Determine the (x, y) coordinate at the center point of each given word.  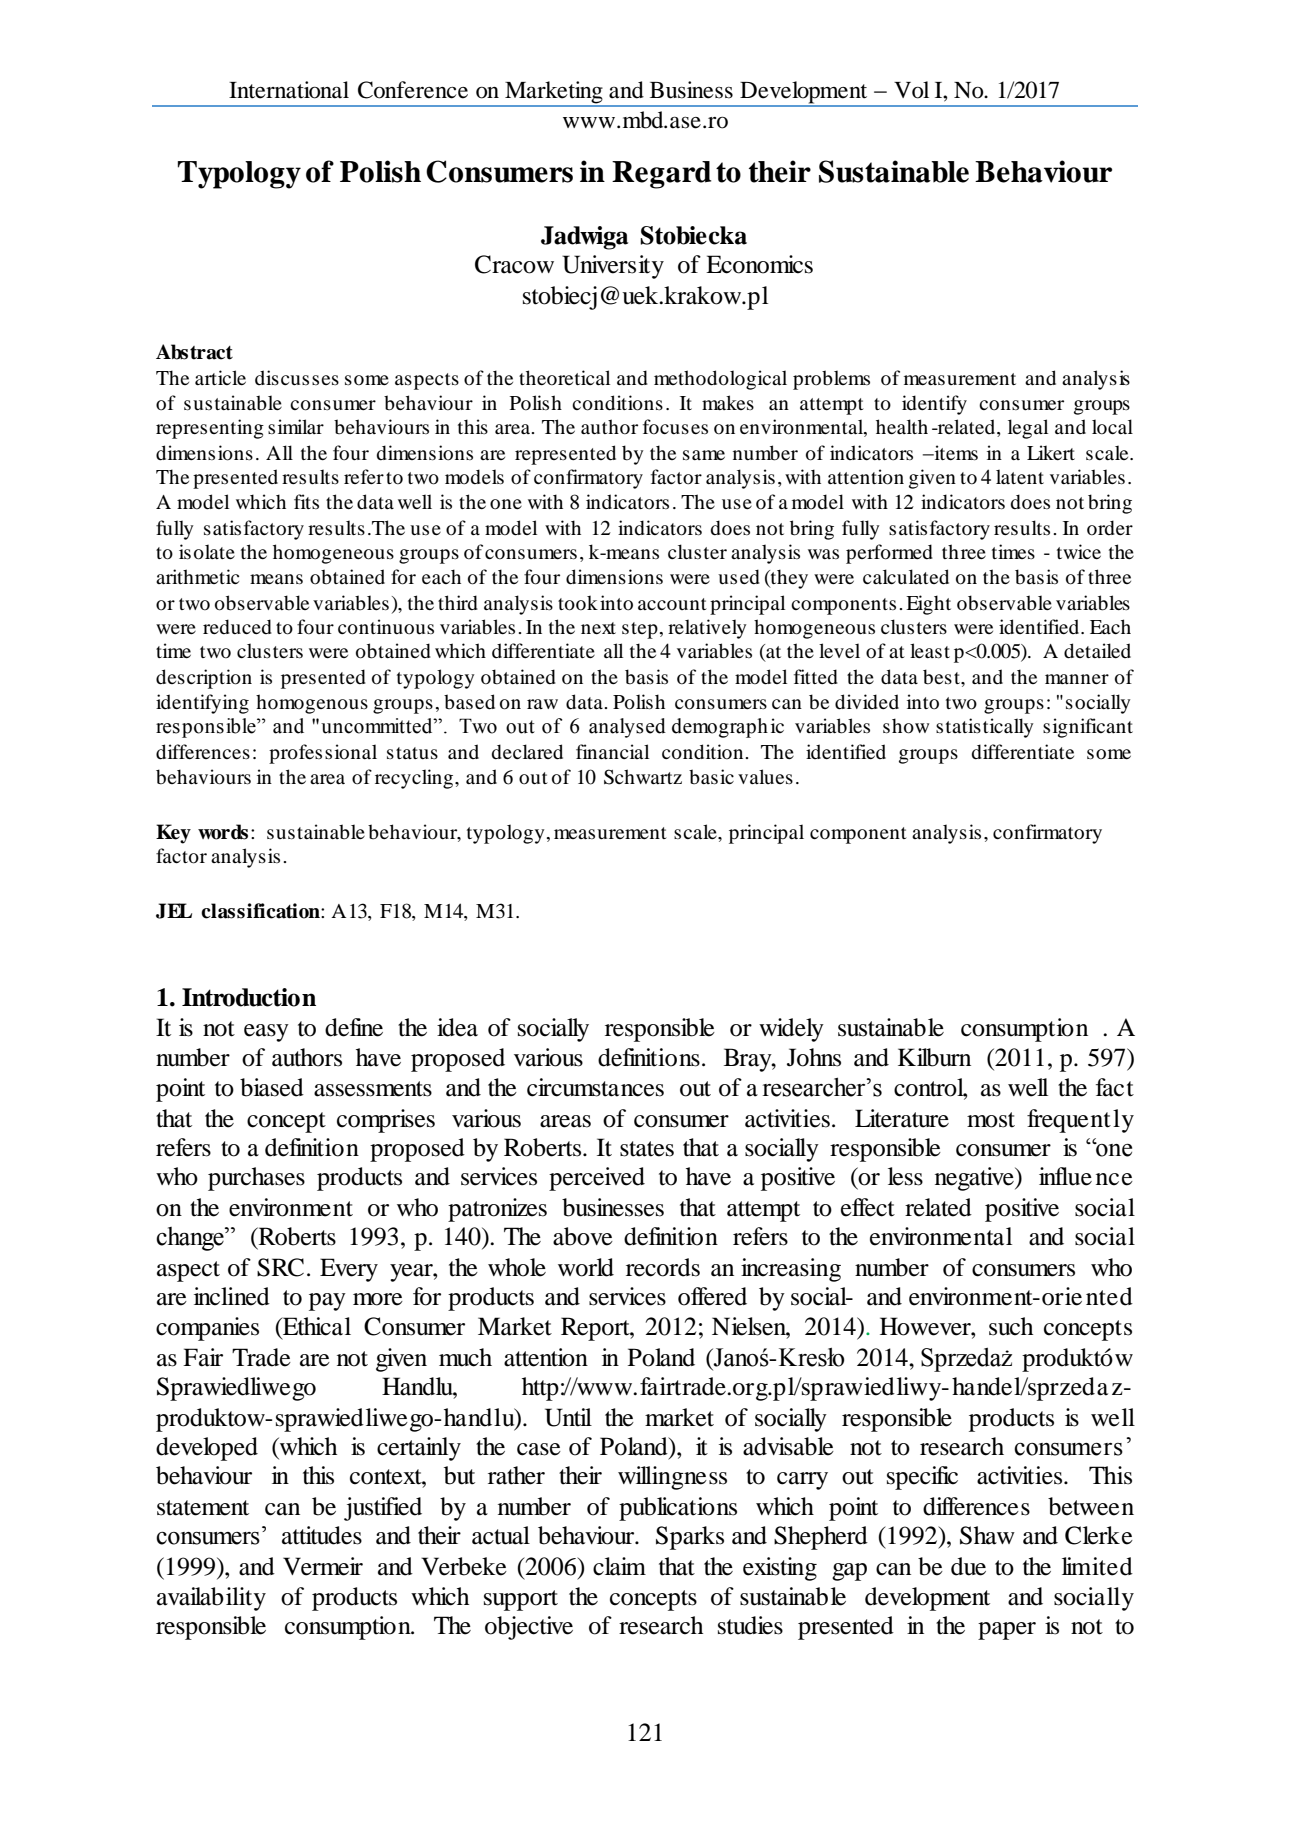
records (663, 1267)
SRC (280, 1267)
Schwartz (643, 777)
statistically (984, 728)
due (968, 1566)
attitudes (322, 1535)
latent (1020, 476)
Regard (661, 175)
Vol (911, 90)
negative (975, 1179)
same (704, 455)
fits (306, 501)
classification (261, 911)
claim (619, 1566)
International (289, 90)
